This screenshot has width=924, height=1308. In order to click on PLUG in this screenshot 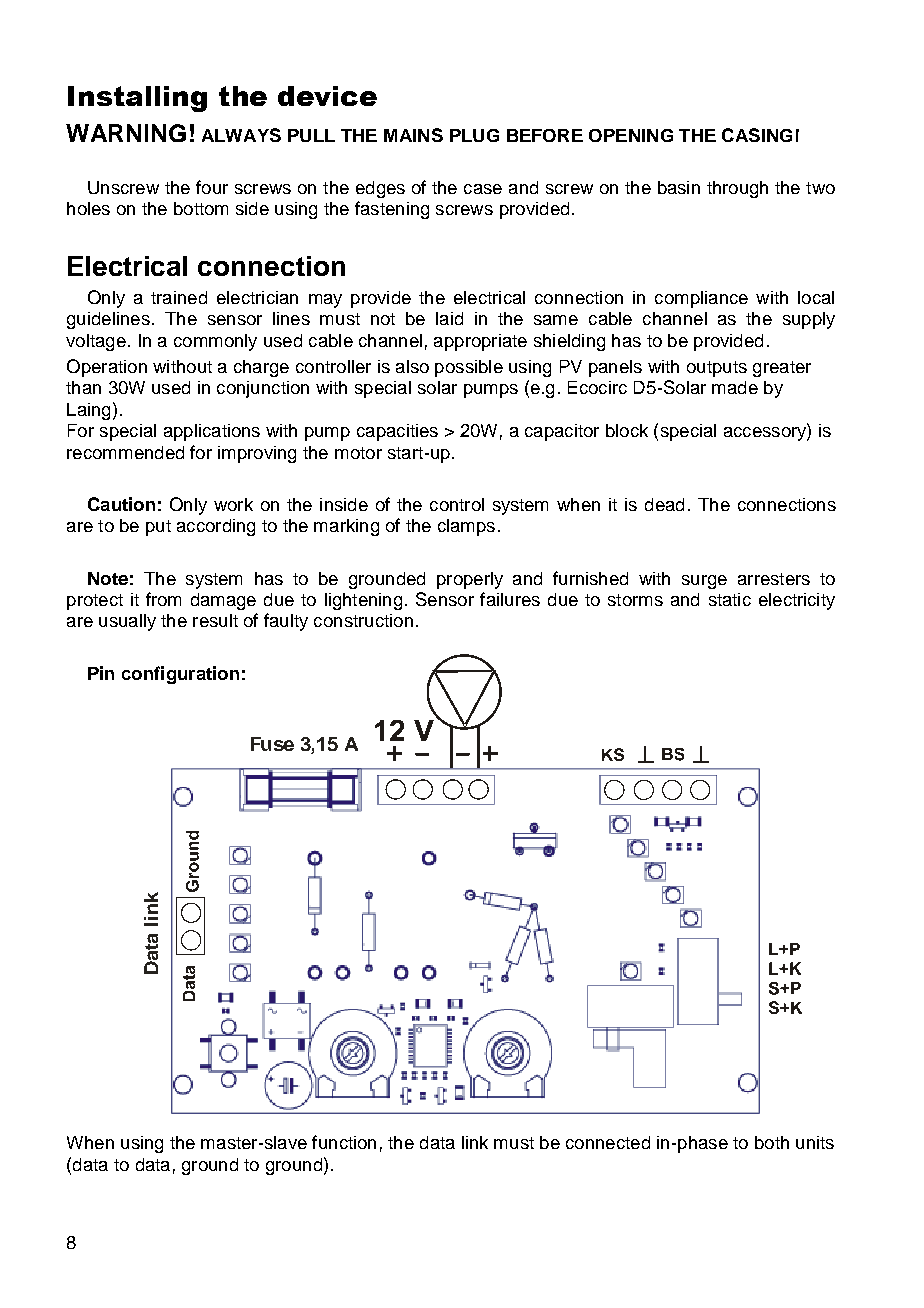, I will do `click(474, 135)`.
